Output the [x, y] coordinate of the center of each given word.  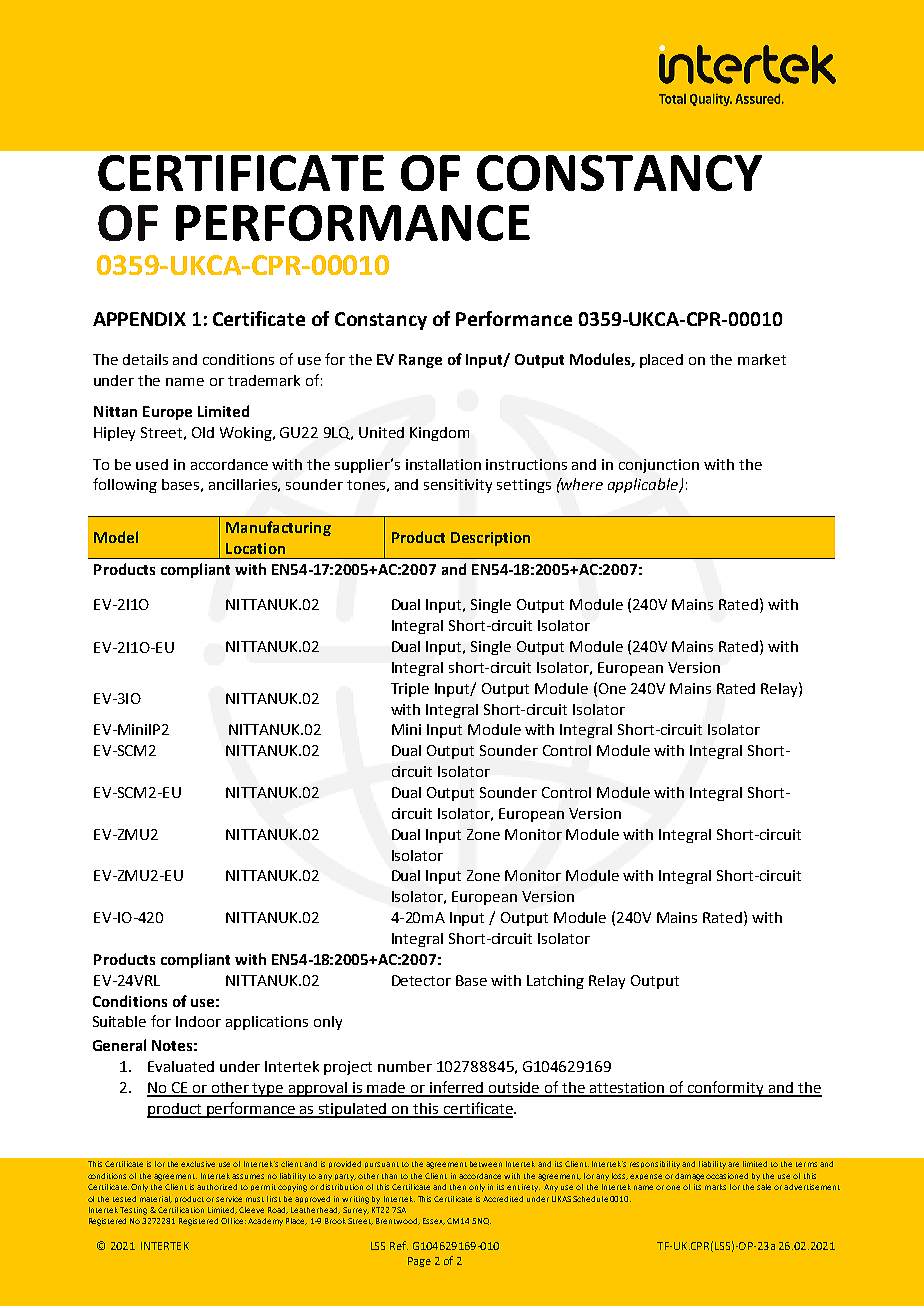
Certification [181, 1210]
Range [420, 361]
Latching [555, 982]
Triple [410, 690]
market [762, 359]
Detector [421, 980]
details [145, 359]
